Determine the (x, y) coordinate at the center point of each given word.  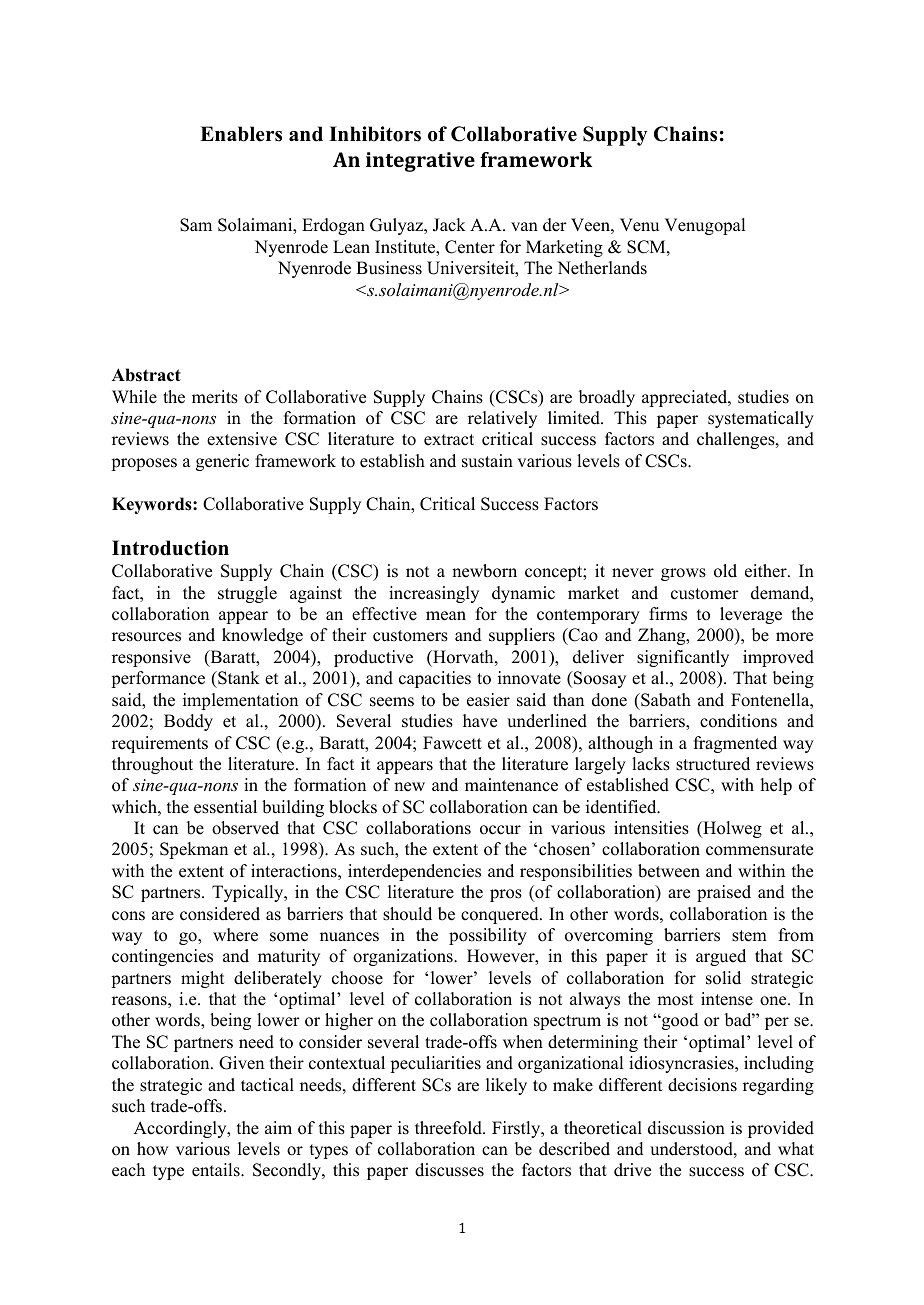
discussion (686, 1128)
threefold (449, 1128)
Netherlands (602, 268)
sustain (487, 461)
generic (222, 462)
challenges (737, 440)
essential (225, 807)
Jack (449, 225)
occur (500, 830)
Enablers (241, 134)
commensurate (759, 850)
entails (217, 1170)
